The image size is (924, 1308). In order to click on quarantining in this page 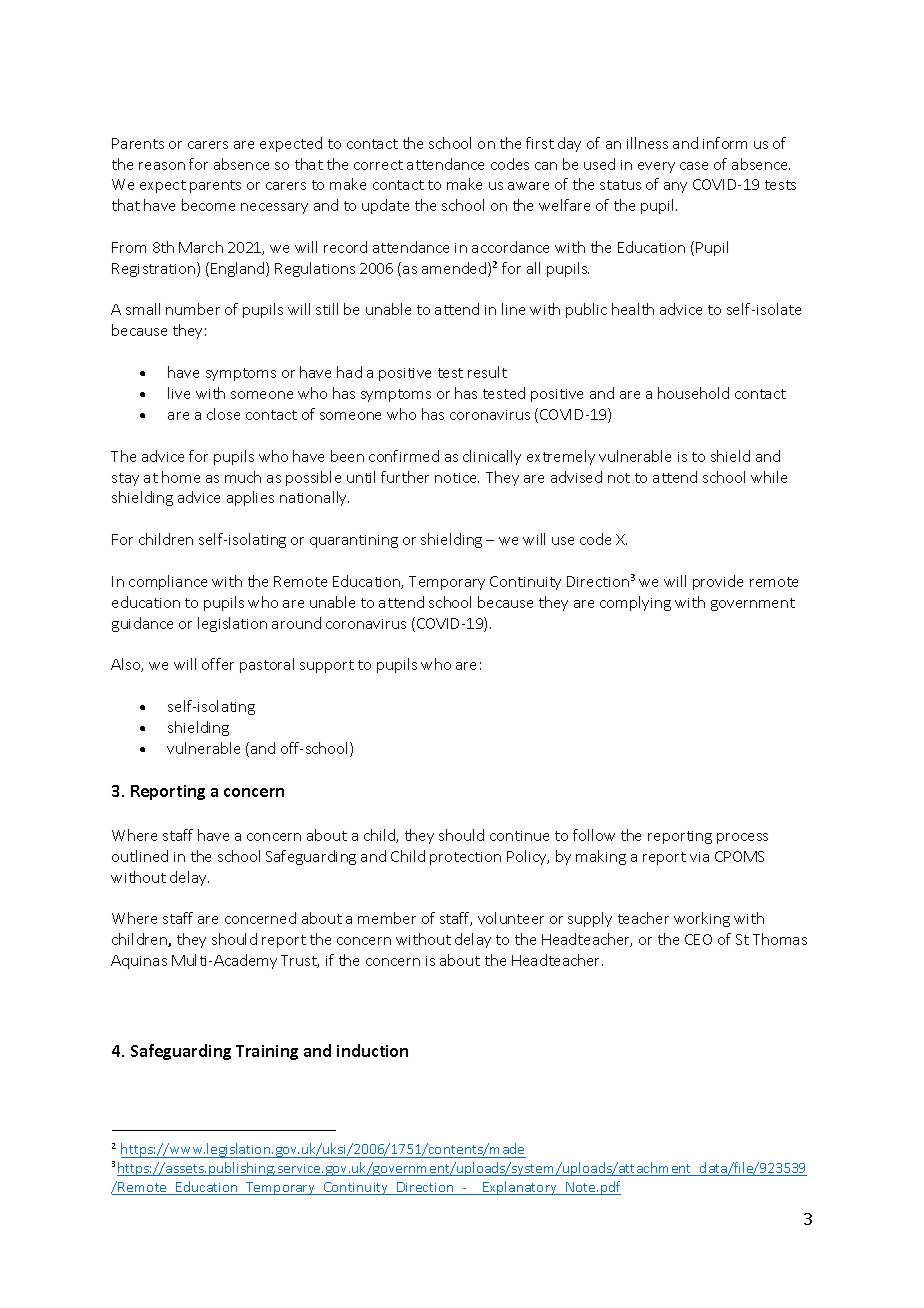, I will do `click(354, 541)`.
